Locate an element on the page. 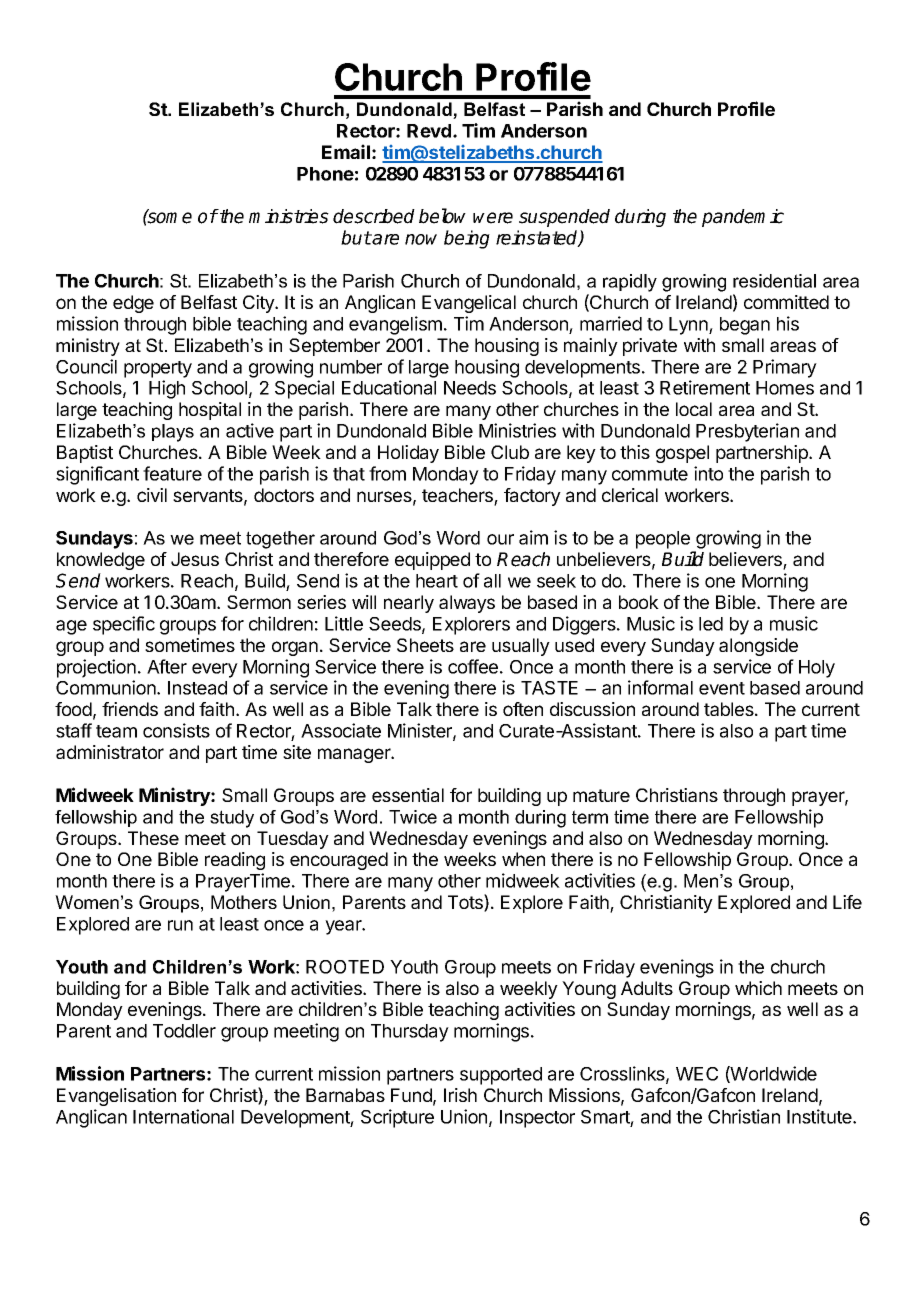  when is located at coordinates (523, 859).
